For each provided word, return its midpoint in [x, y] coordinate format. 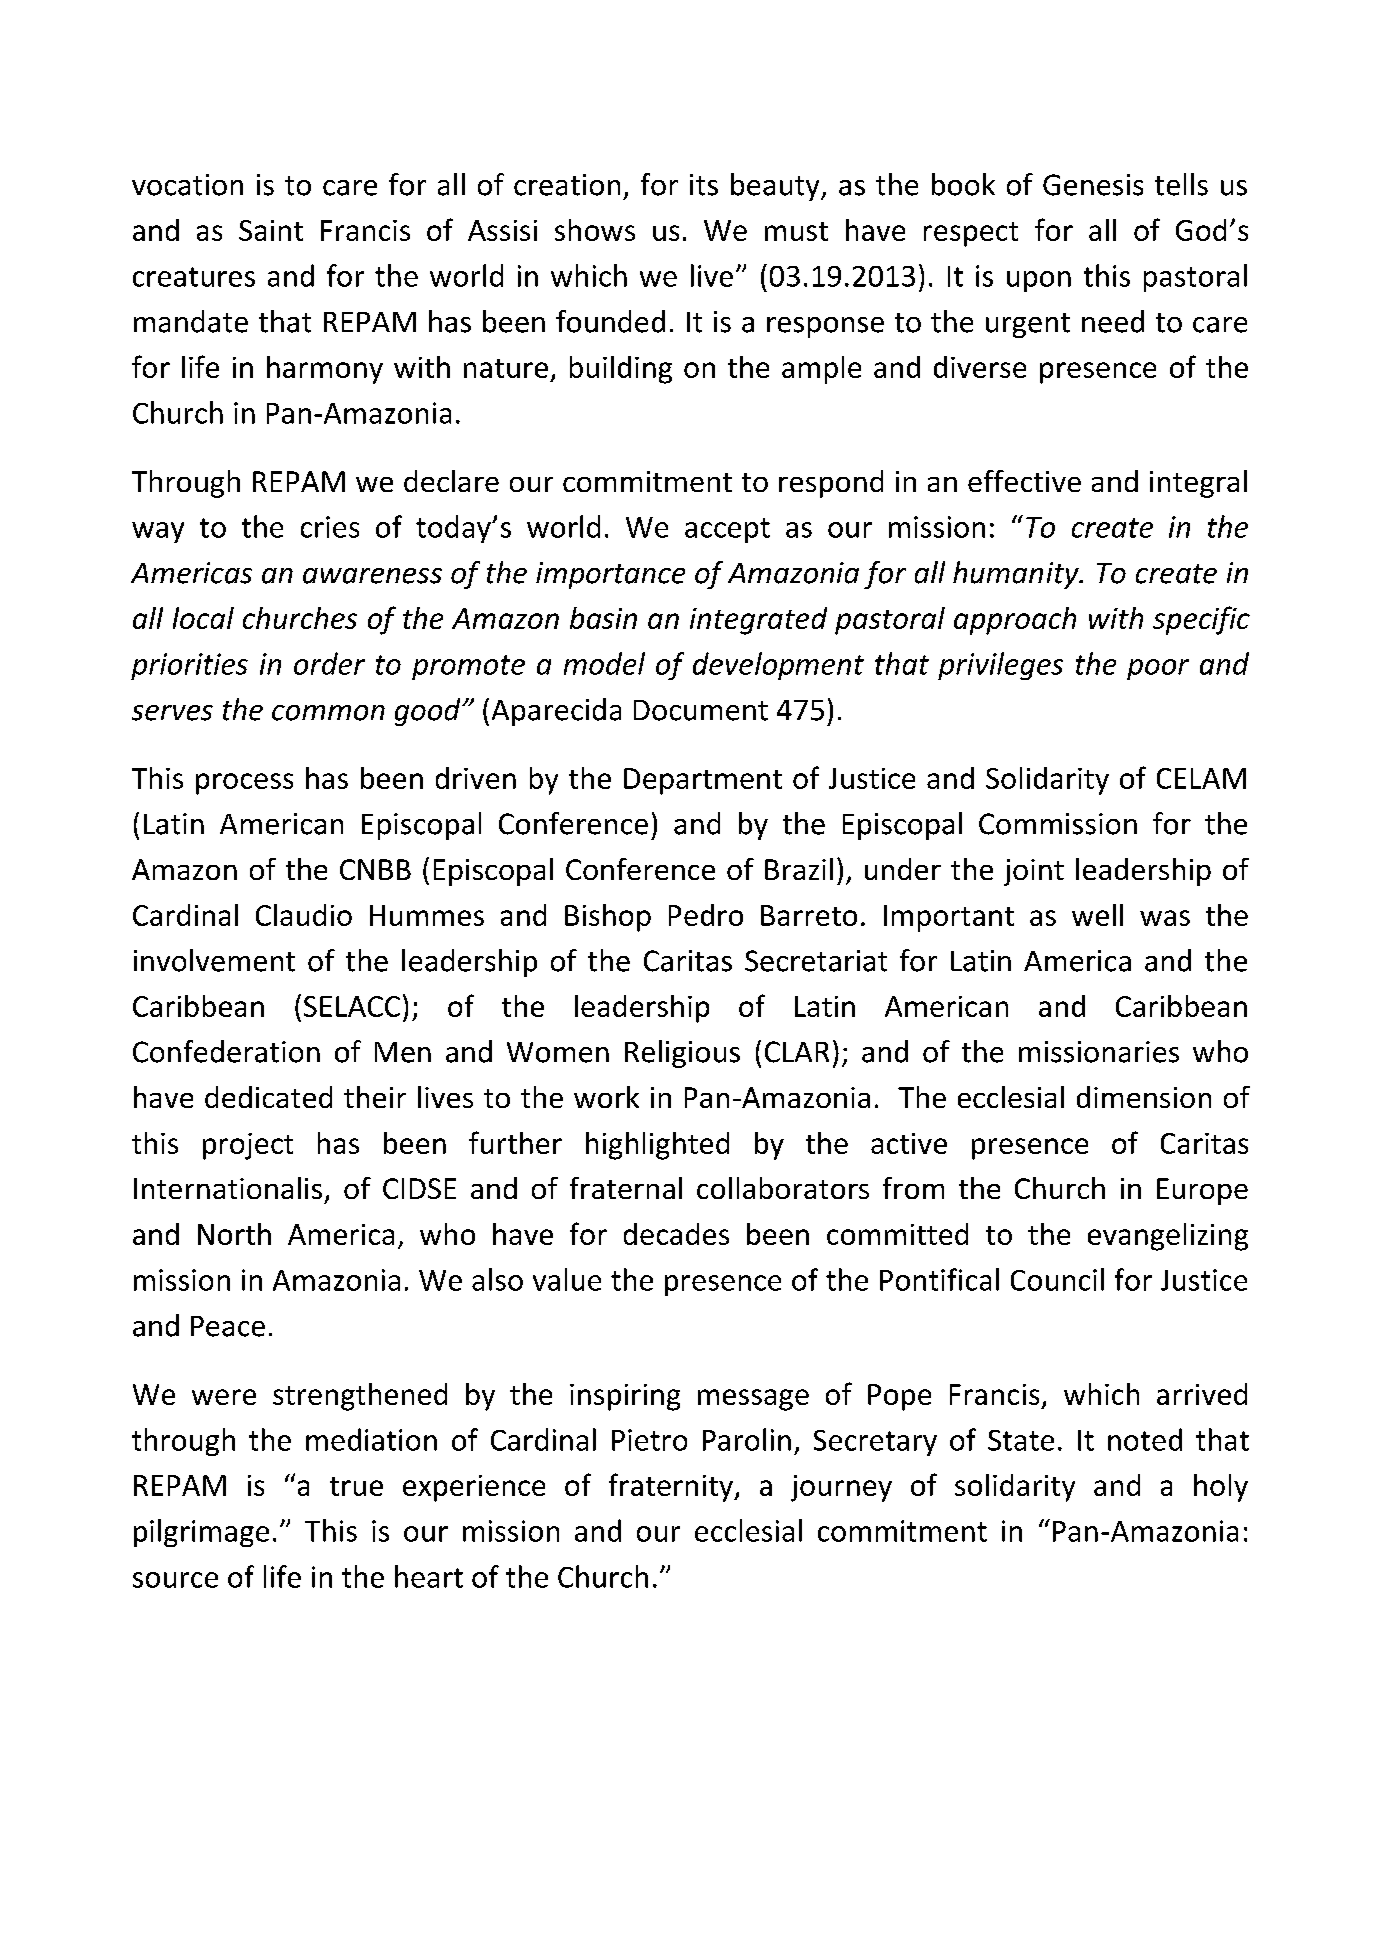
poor [1158, 669]
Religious [682, 1054]
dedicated [268, 1097]
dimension [1144, 1097]
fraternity [672, 1487]
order [329, 663]
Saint [271, 230]
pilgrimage [201, 1533]
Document [701, 710]
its [704, 185]
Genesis [1093, 185]
